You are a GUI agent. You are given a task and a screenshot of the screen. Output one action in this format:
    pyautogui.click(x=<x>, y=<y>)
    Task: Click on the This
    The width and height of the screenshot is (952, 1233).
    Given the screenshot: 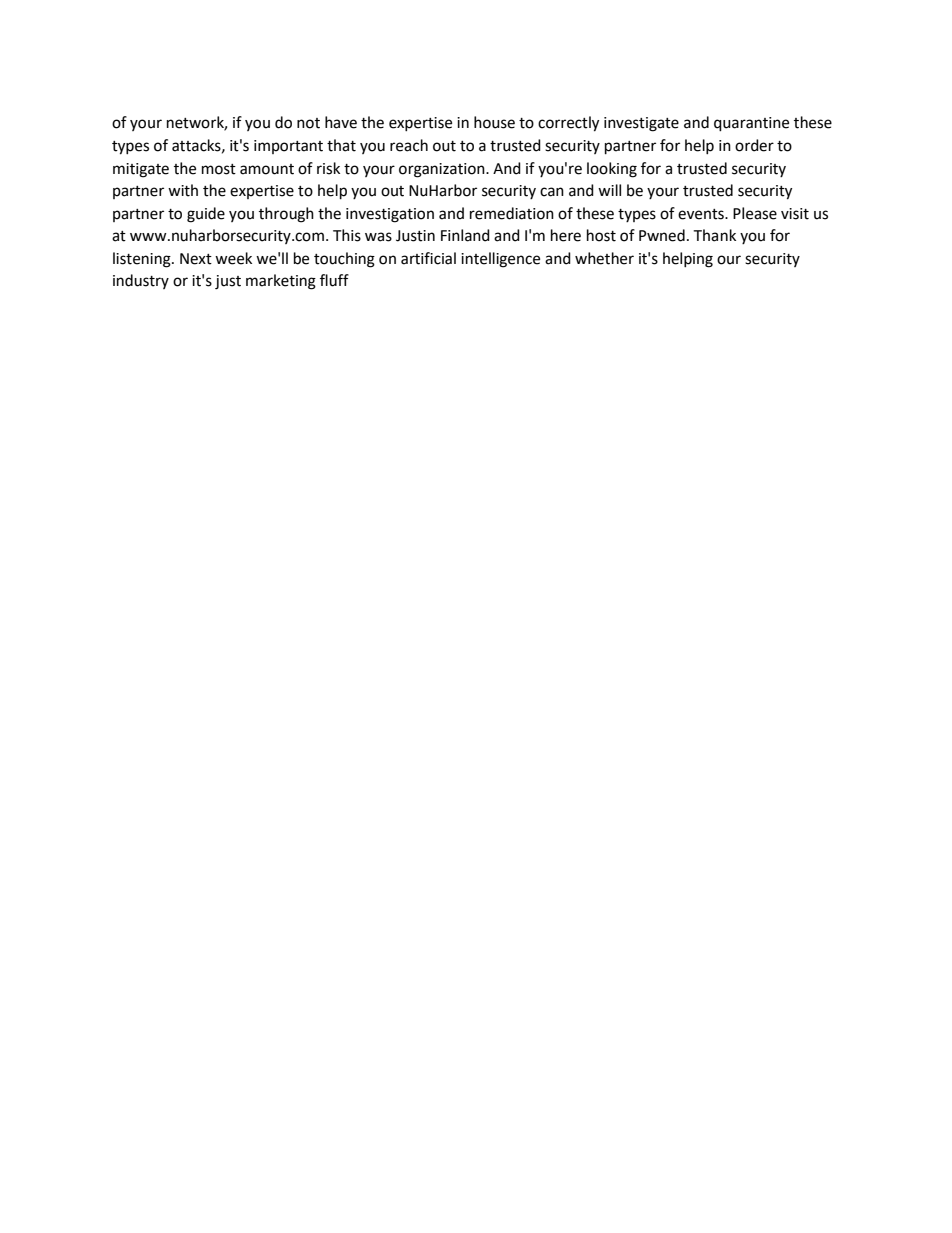 What is the action you would take?
    pyautogui.click(x=347, y=235)
